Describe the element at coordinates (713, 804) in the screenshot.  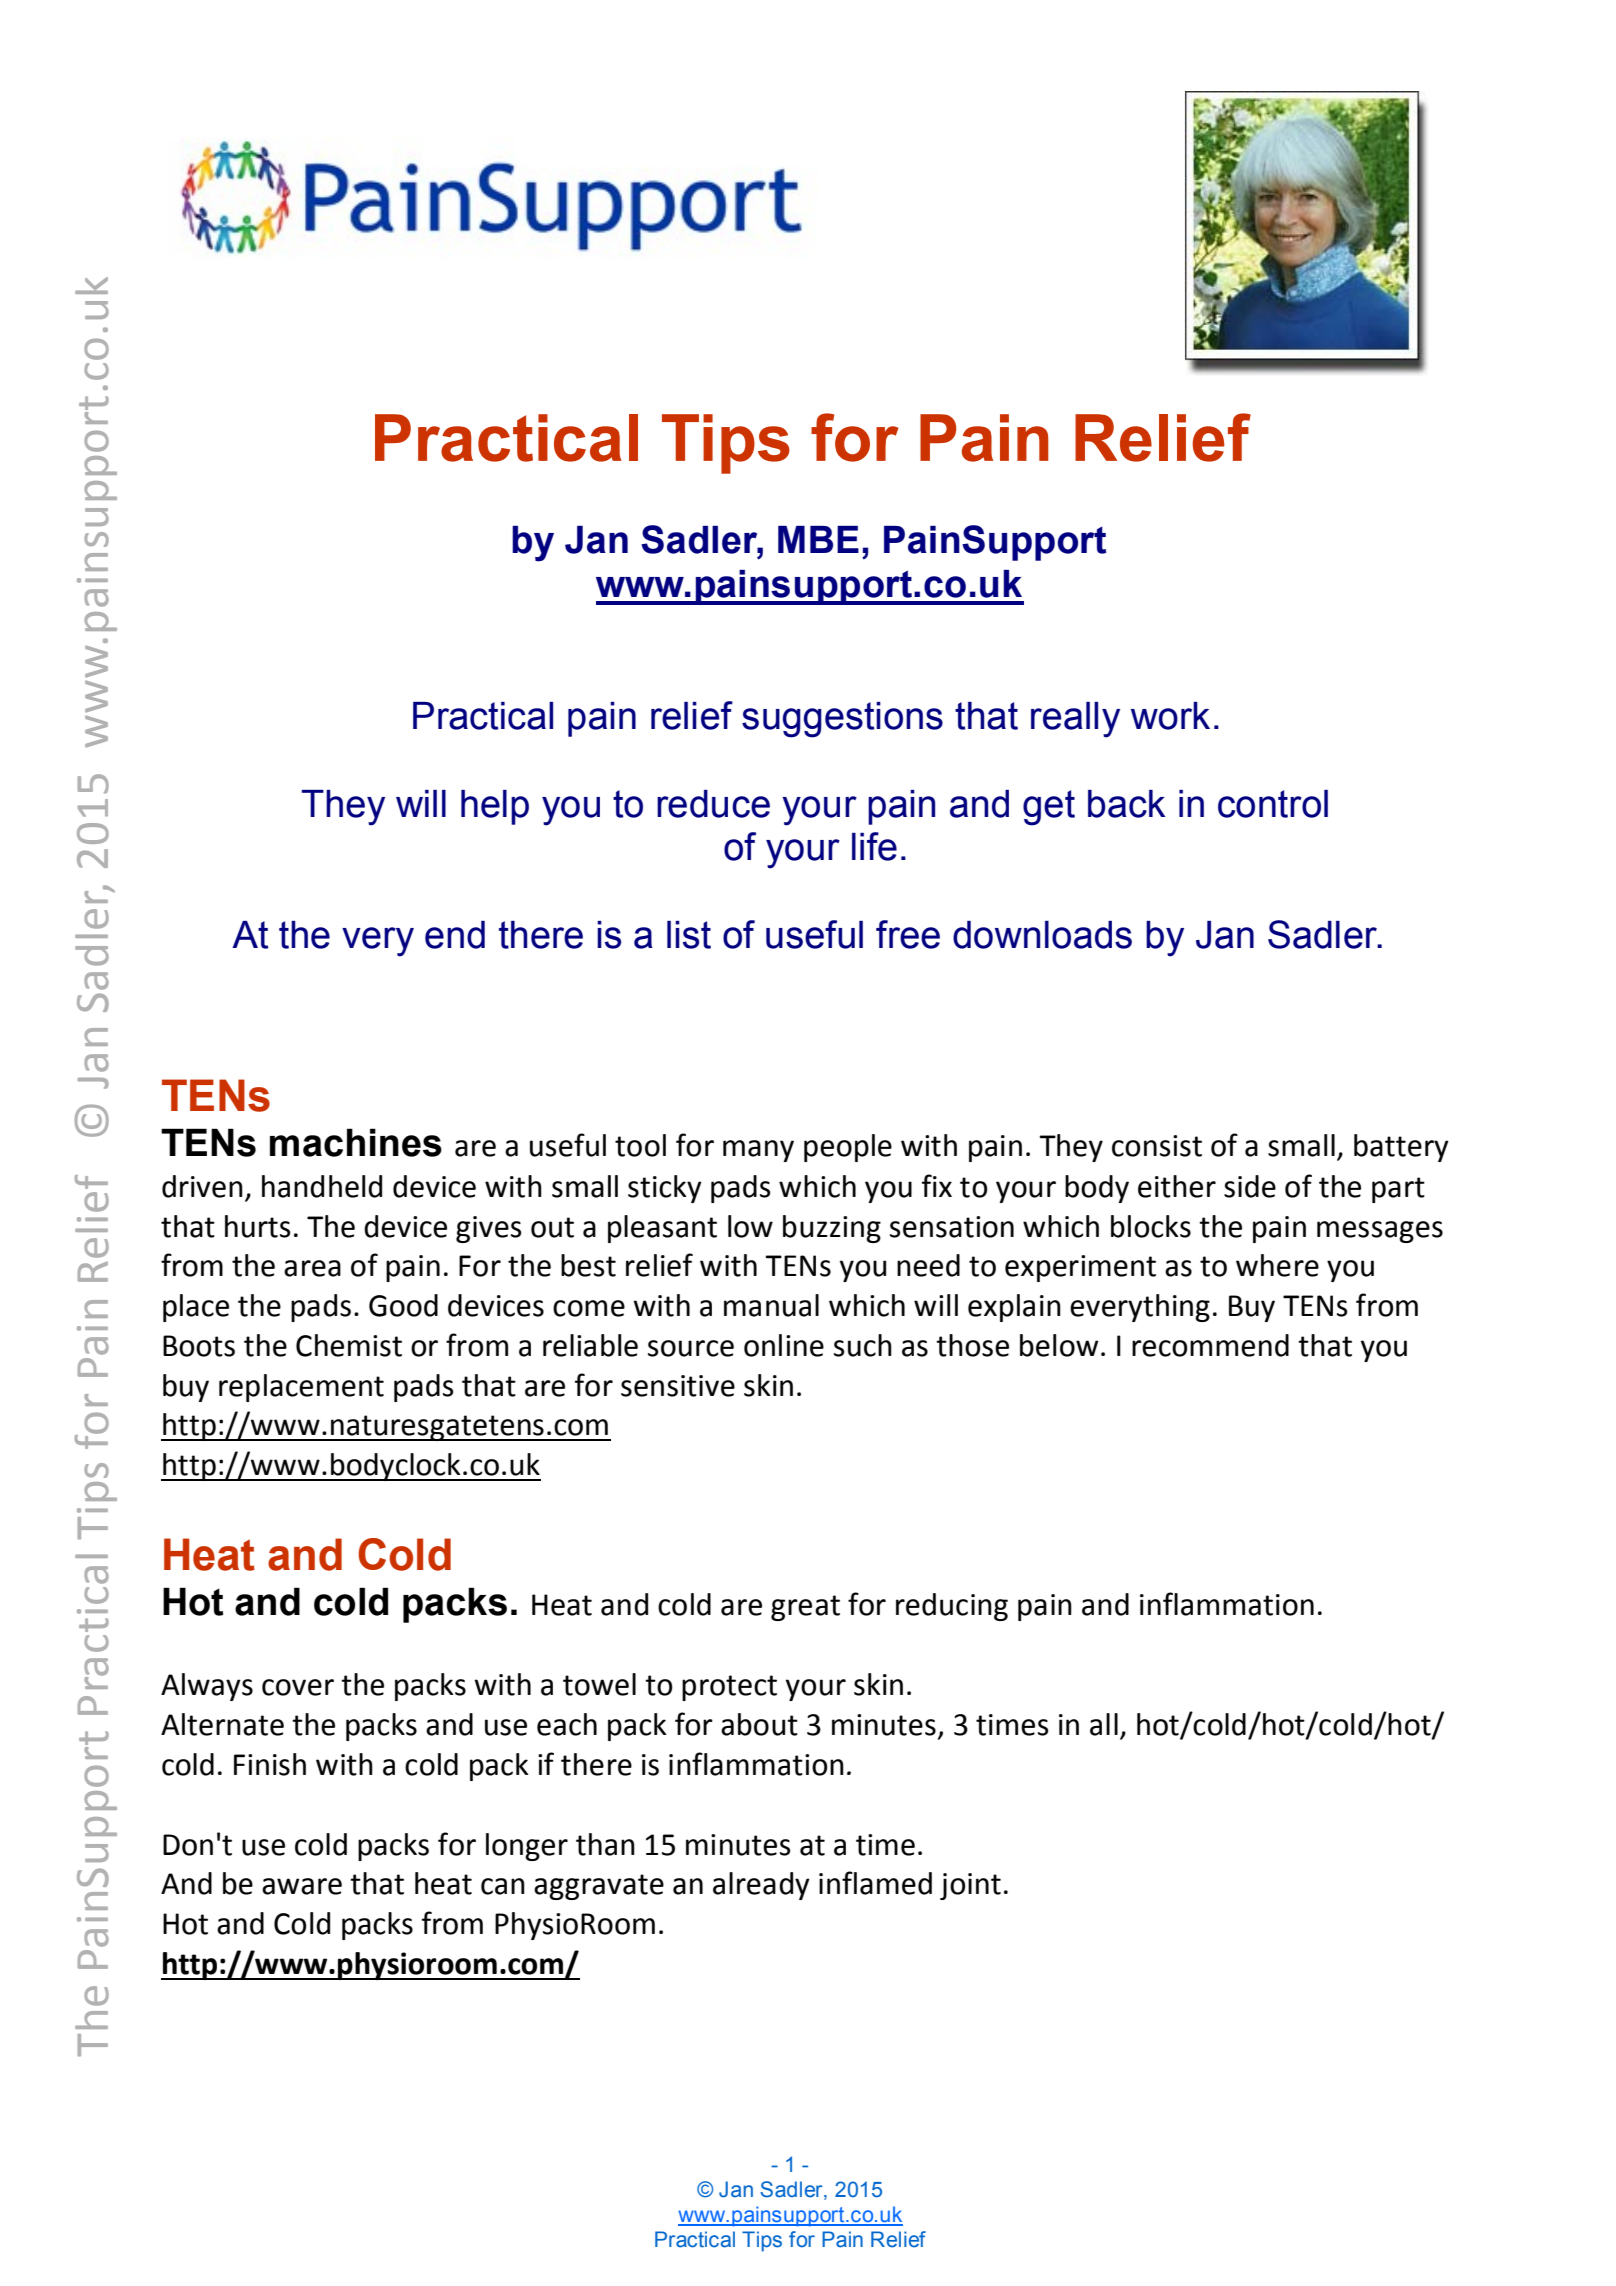
I see `reduce` at that location.
